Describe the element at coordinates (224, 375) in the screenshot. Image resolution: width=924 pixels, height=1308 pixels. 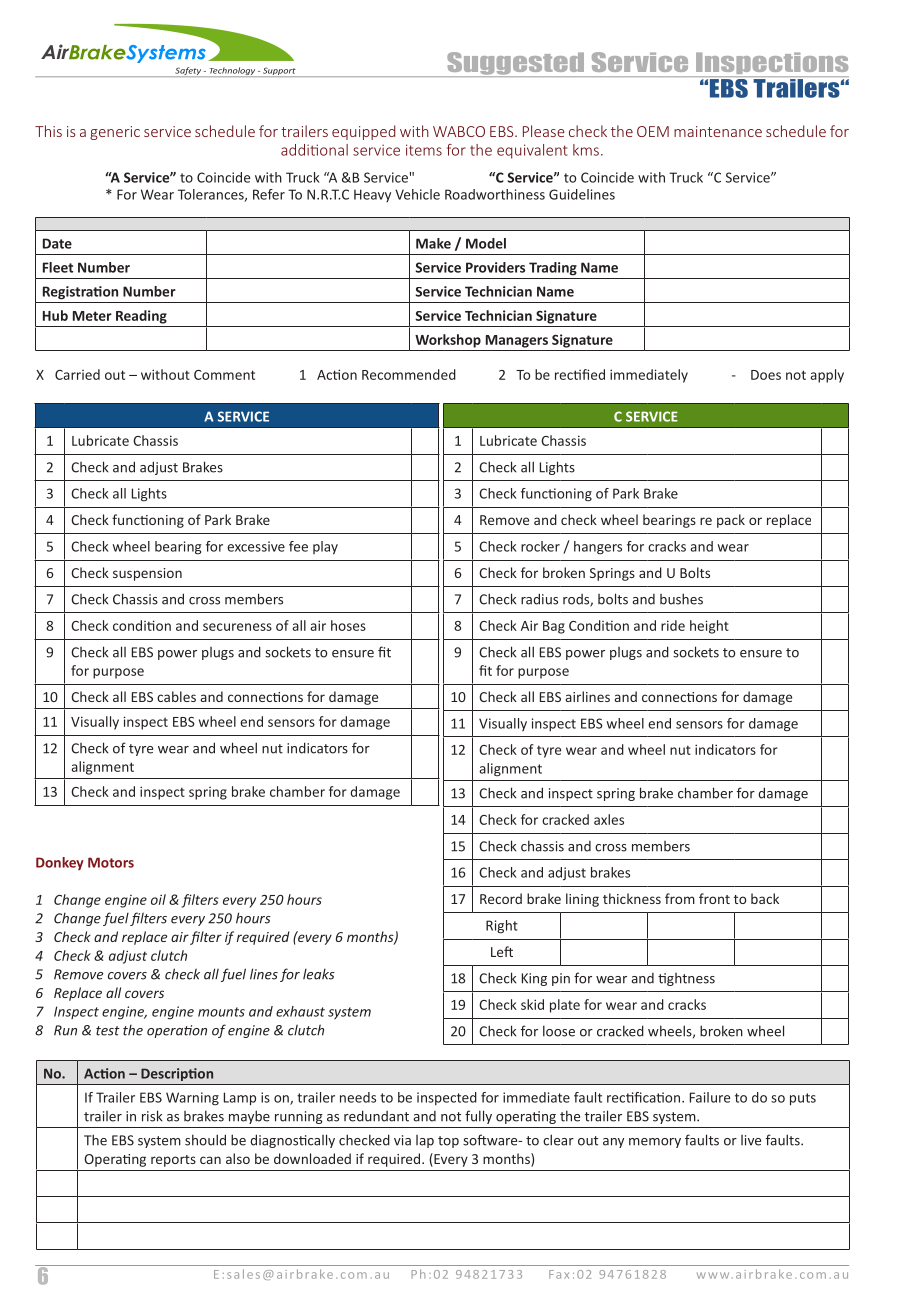
I see `Comment` at that location.
